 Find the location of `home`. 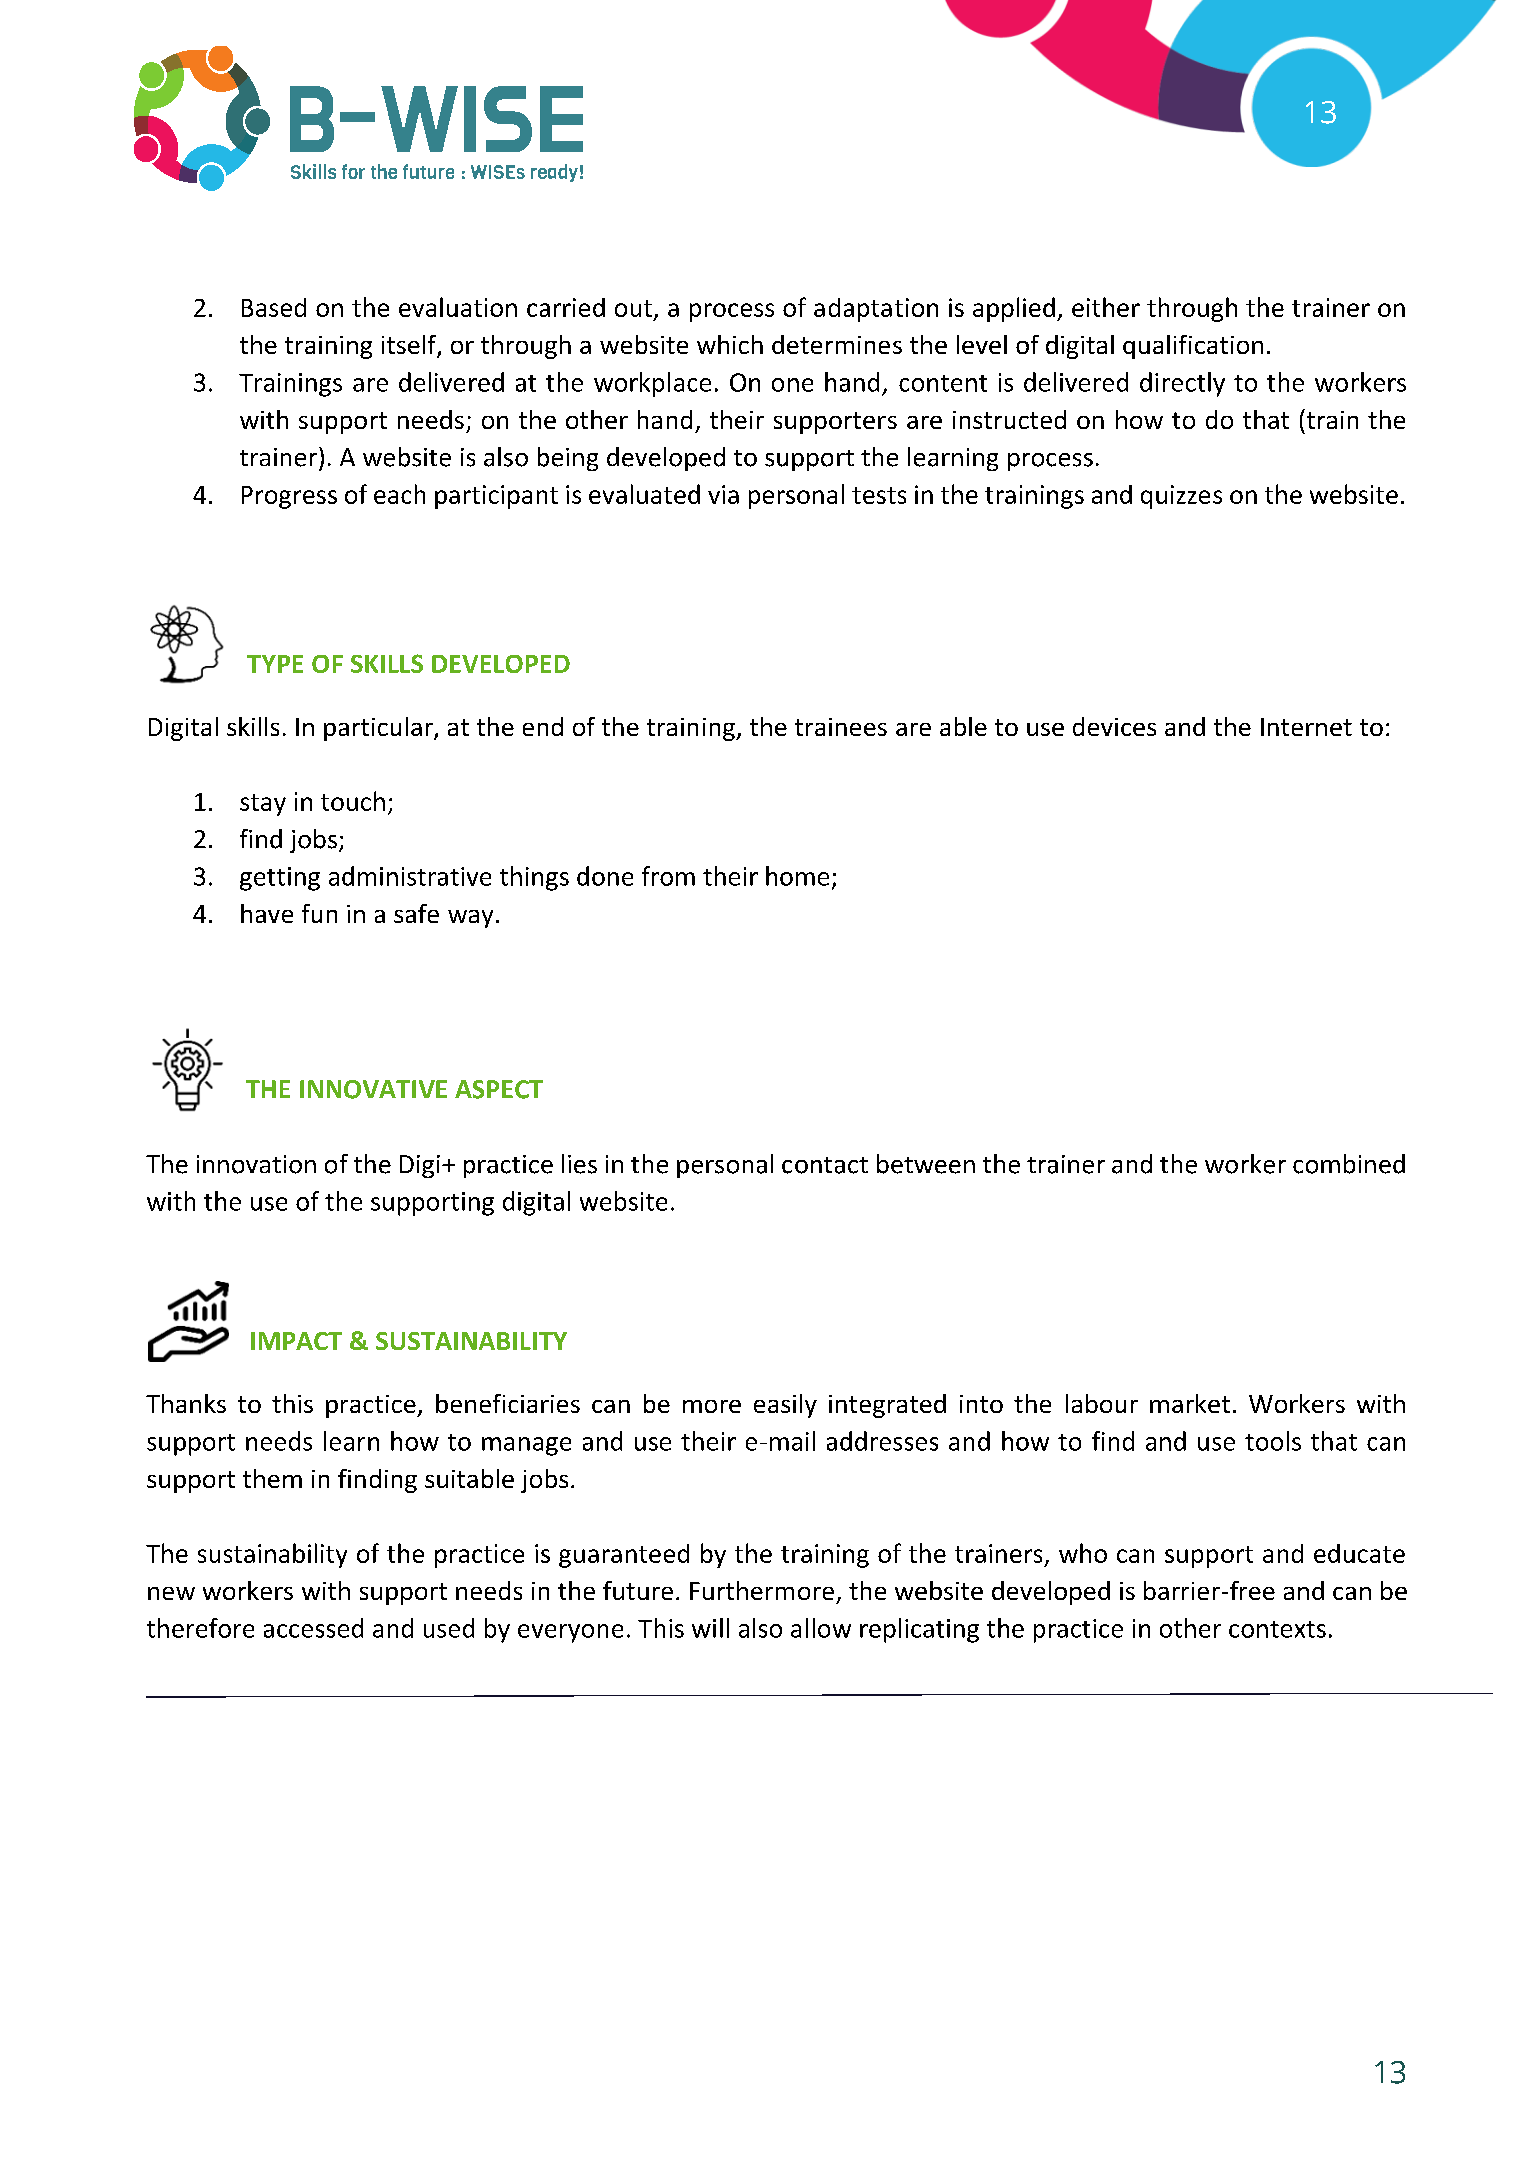

home is located at coordinates (797, 876).
